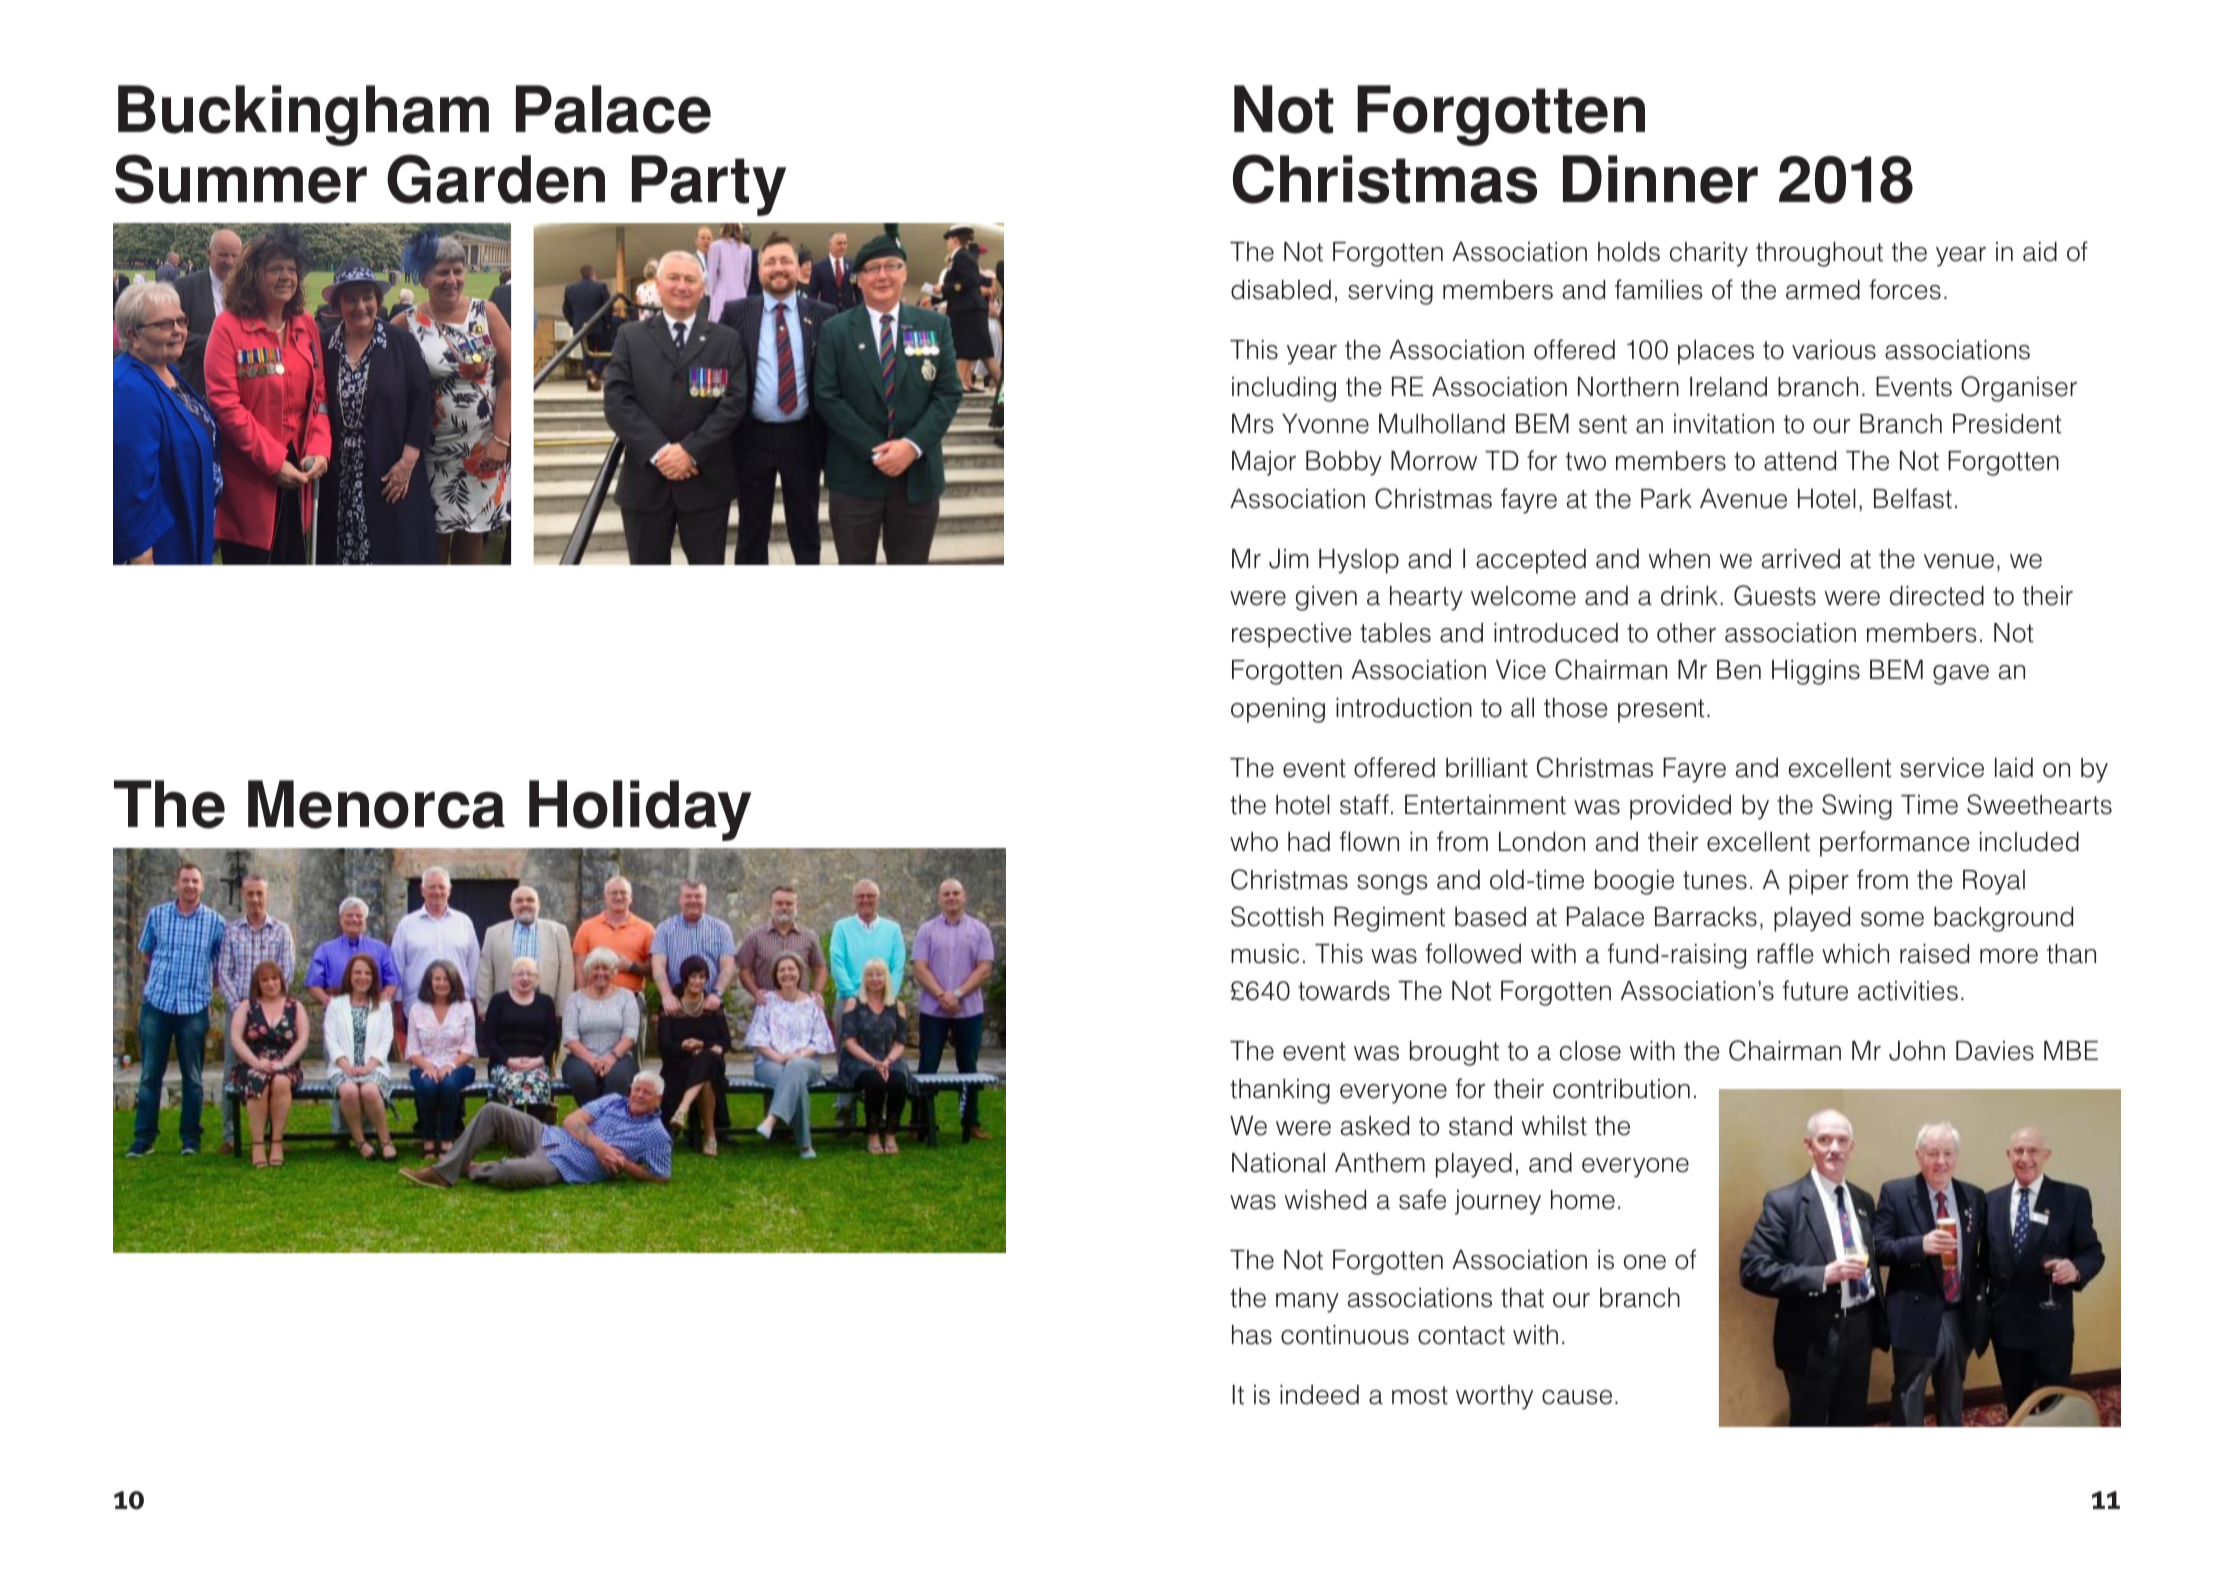 Image resolution: width=2234 pixels, height=1585 pixels. Describe the element at coordinates (1252, 1335) in the screenshot. I see `has` at that location.
